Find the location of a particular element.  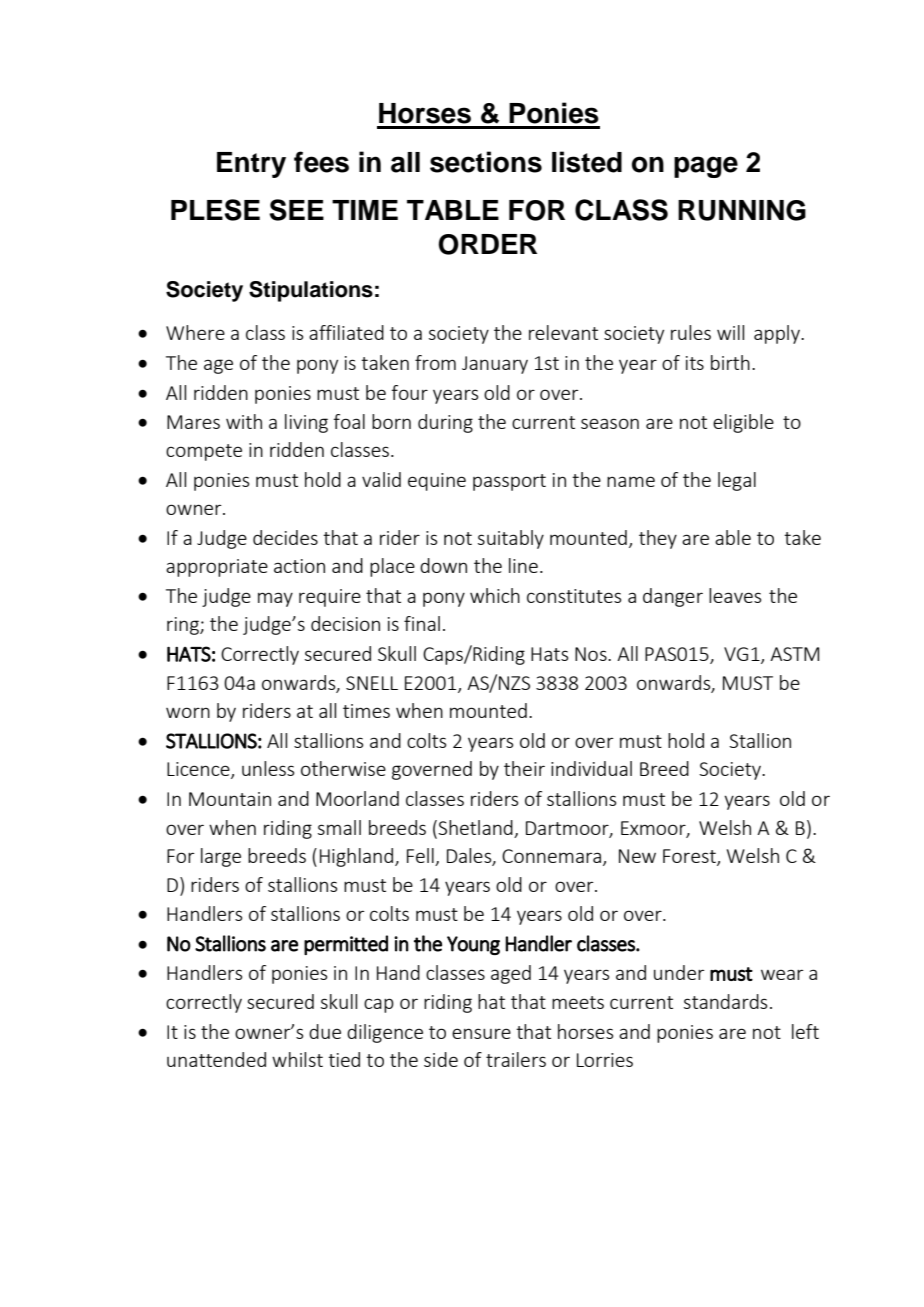

RUNNING is located at coordinates (742, 210).
